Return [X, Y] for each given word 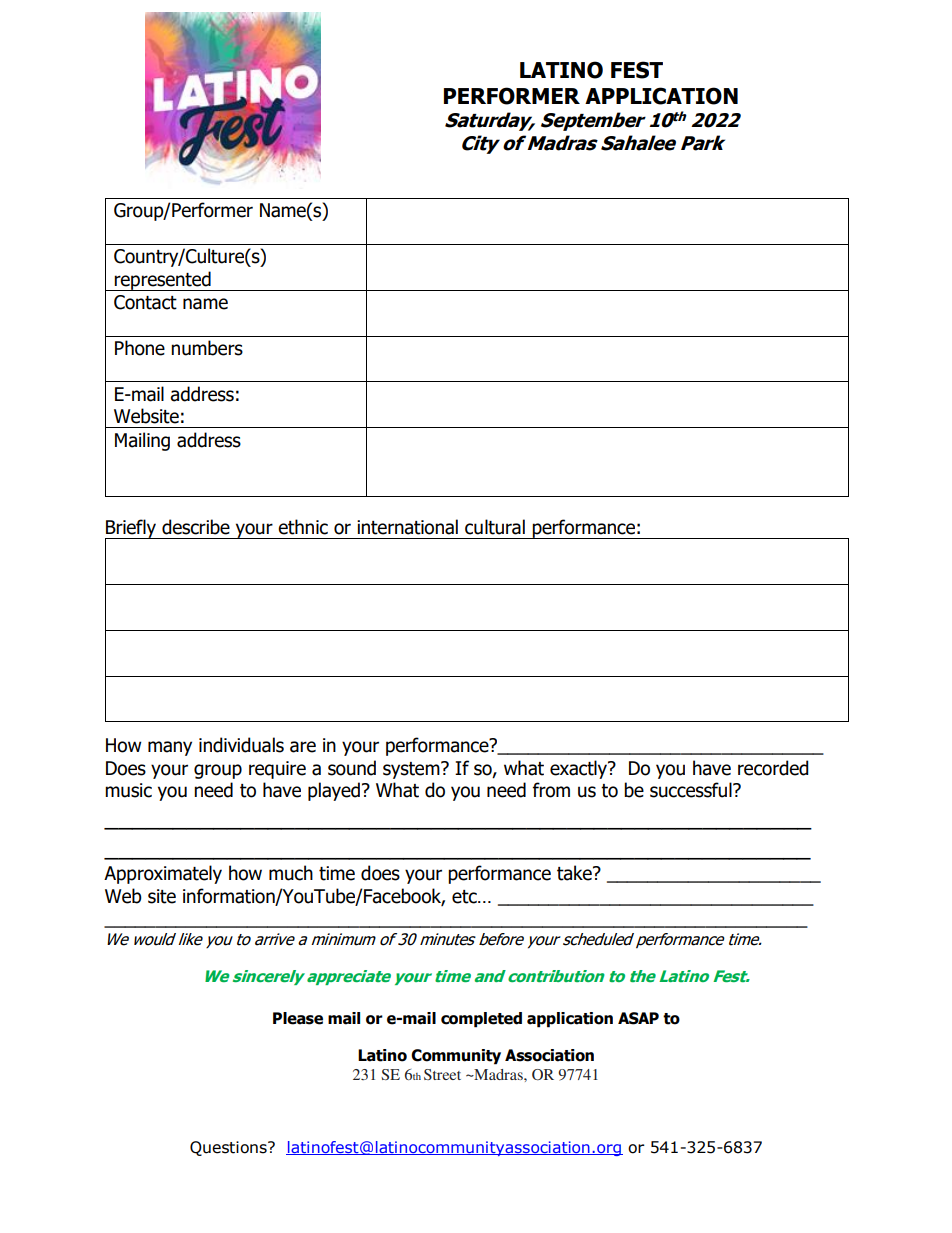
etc [465, 897]
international [407, 527]
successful [692, 790]
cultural [495, 527]
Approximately [163, 874]
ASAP [638, 1018]
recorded [773, 768]
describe [196, 527]
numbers [207, 348]
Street [442, 1074]
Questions [229, 1148]
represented [163, 281]
